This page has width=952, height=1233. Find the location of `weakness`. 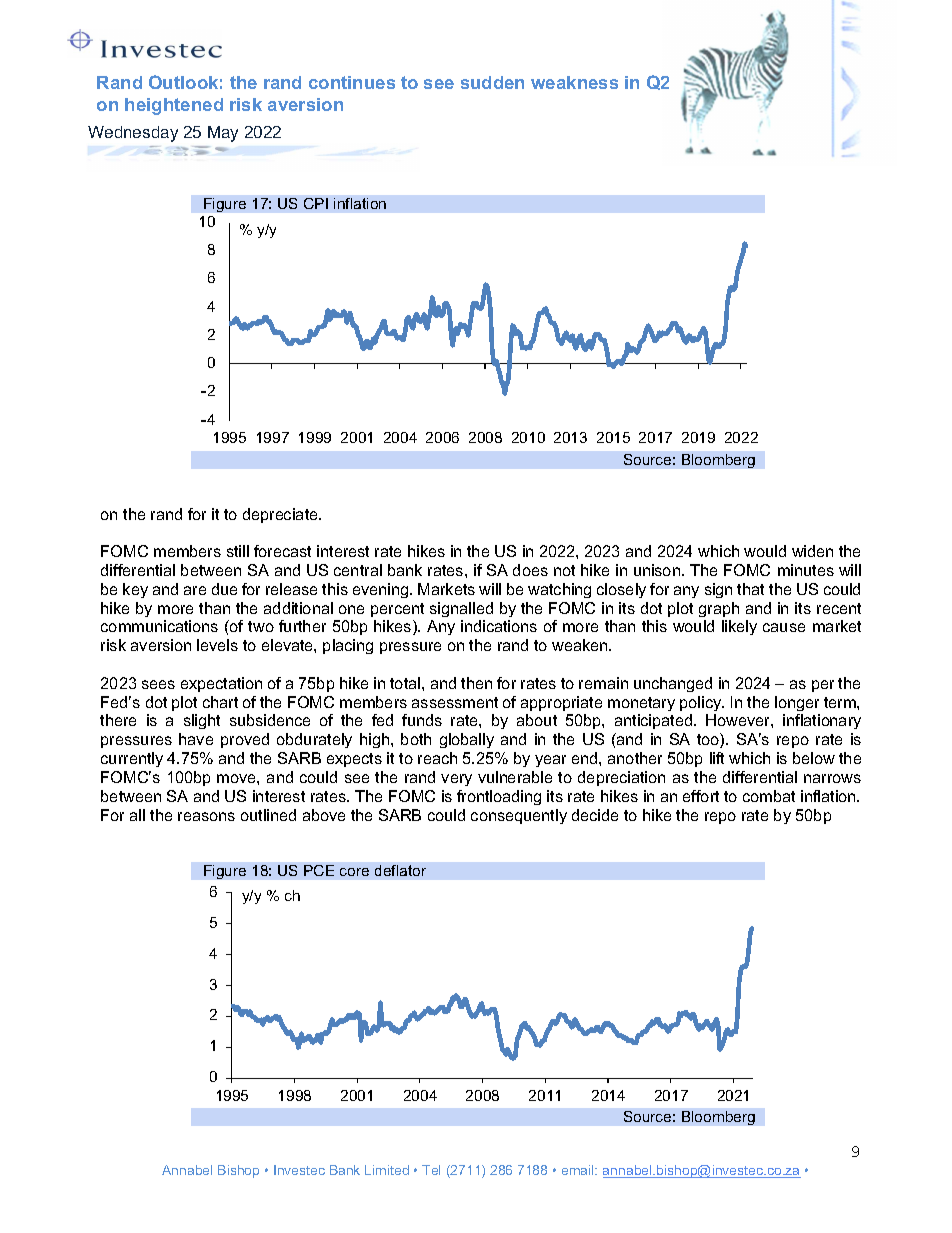

weakness is located at coordinates (574, 82).
